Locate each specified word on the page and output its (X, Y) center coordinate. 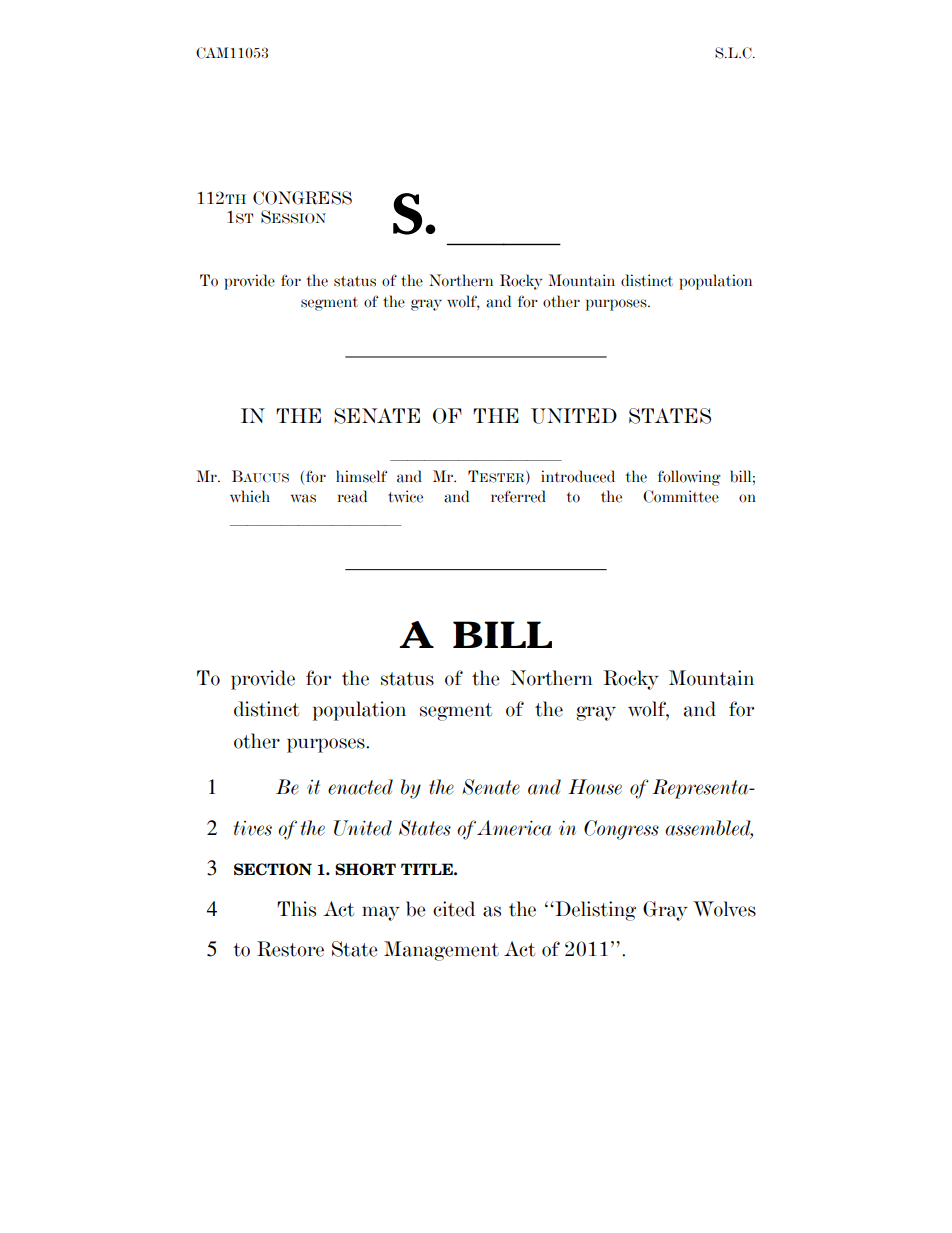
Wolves (724, 909)
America (514, 828)
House (595, 787)
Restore (290, 949)
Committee (681, 496)
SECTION (273, 869)
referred (518, 496)
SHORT (365, 869)
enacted (360, 787)
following (689, 478)
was (303, 498)
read (352, 496)
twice (405, 496)
